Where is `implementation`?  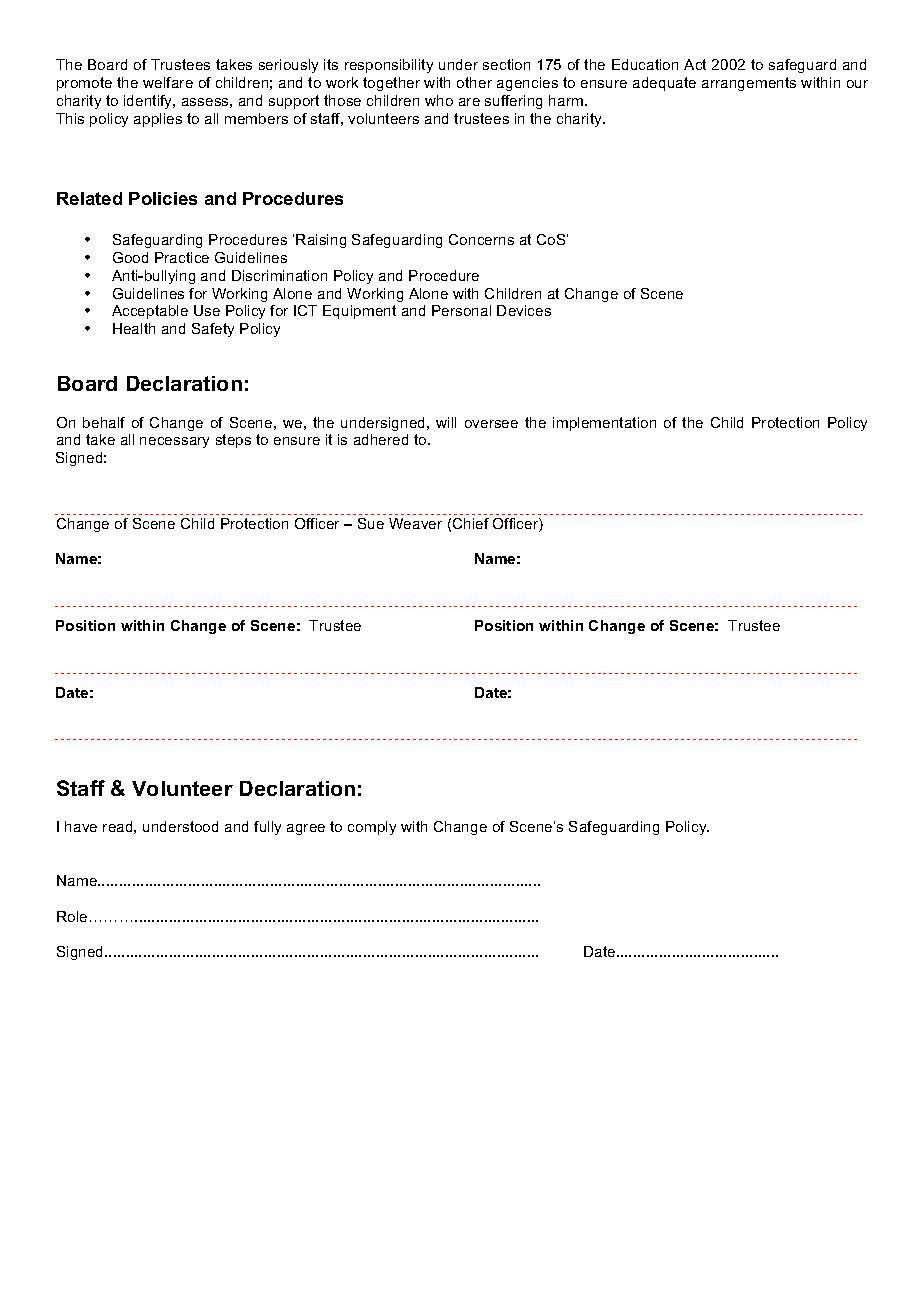
implementation is located at coordinates (604, 424).
